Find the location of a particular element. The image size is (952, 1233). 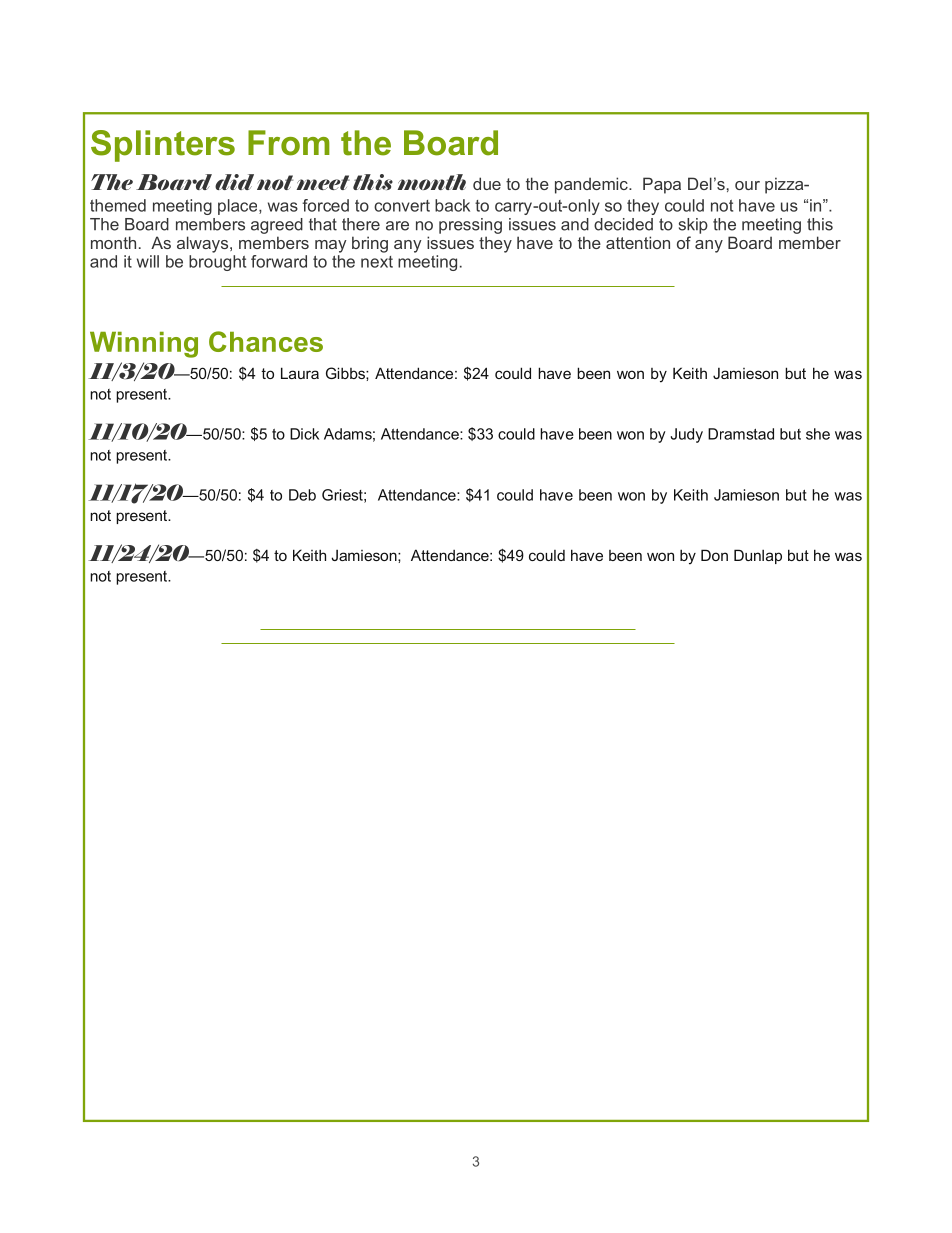

our is located at coordinates (747, 185).
